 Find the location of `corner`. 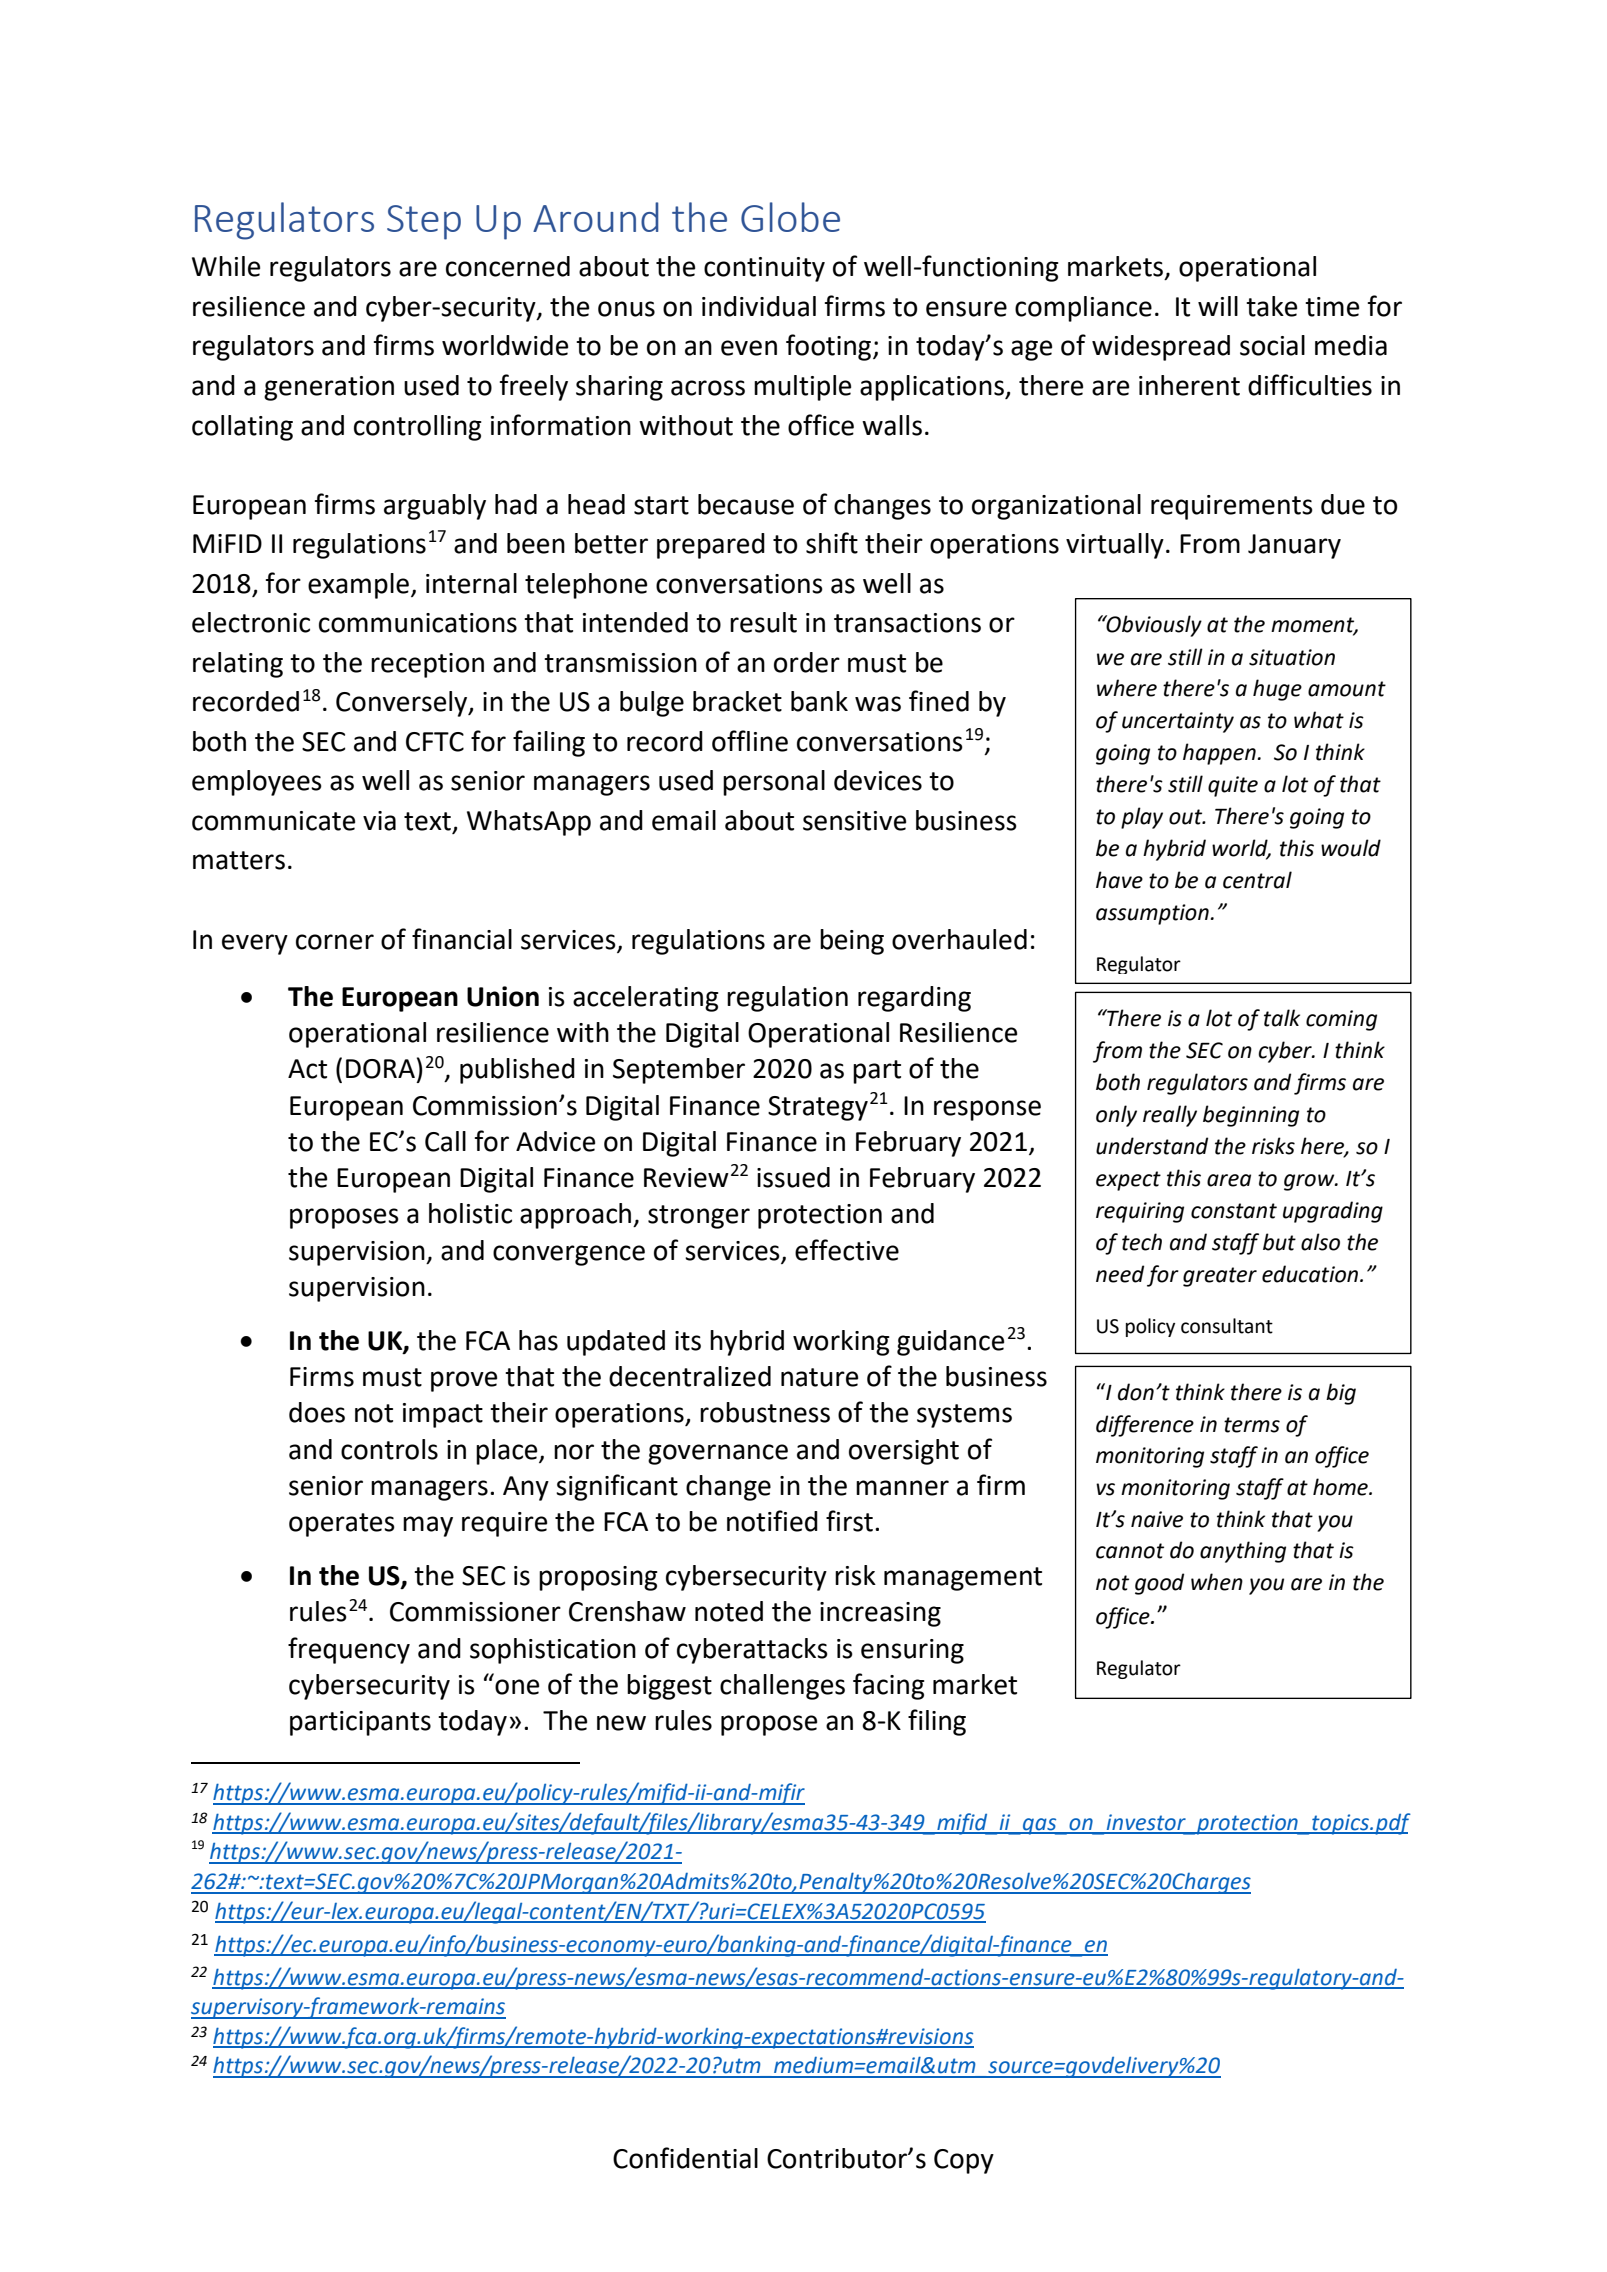

corner is located at coordinates (335, 942).
